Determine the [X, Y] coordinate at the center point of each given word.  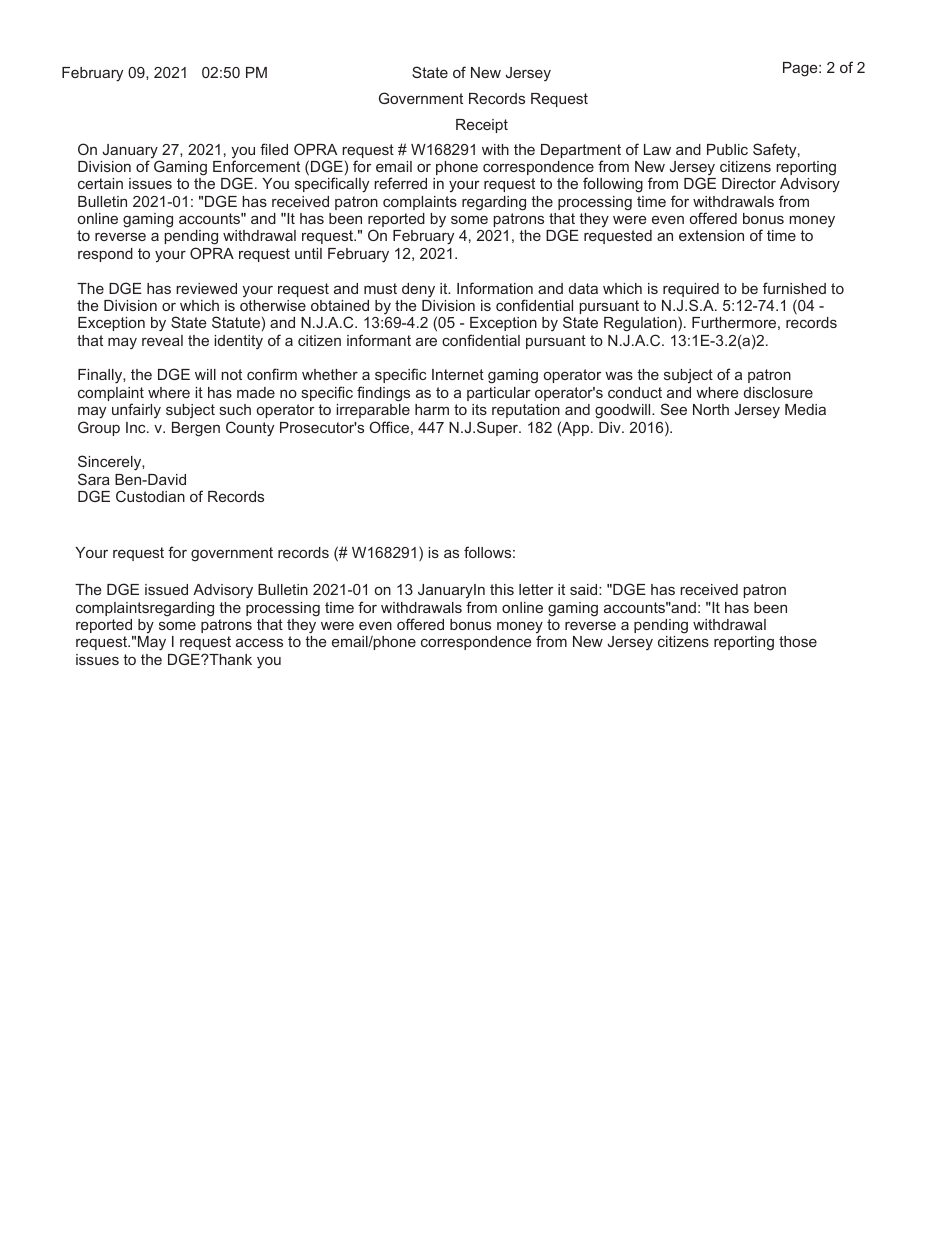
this [502, 589]
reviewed [206, 288]
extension [711, 235]
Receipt [482, 126]
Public [727, 149]
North [711, 409]
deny [418, 290]
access [259, 642]
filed [274, 149]
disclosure [778, 392]
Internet [458, 374]
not [231, 374]
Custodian [150, 496]
